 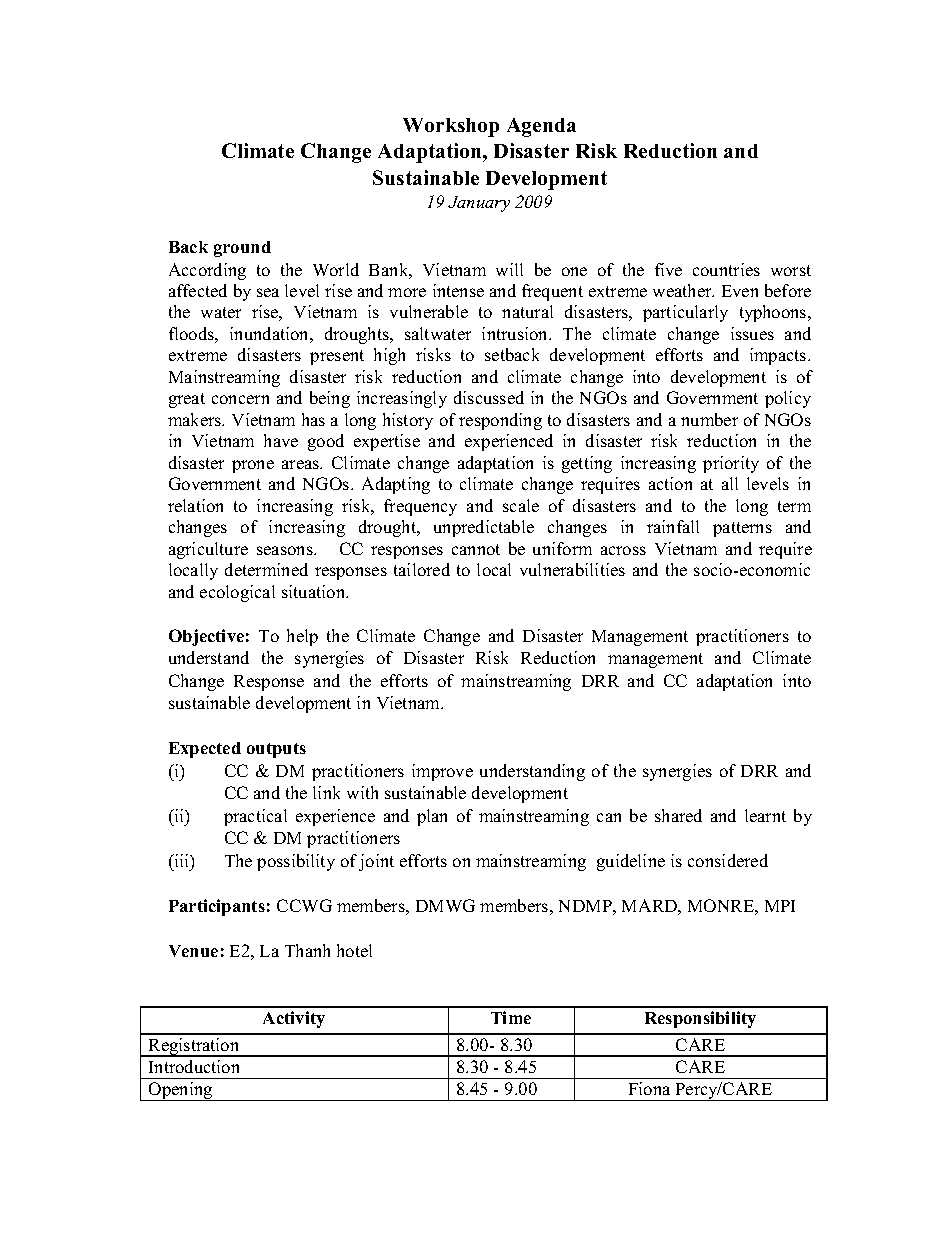 What do you see at coordinates (253, 466) in the image?
I see `prone` at bounding box center [253, 466].
